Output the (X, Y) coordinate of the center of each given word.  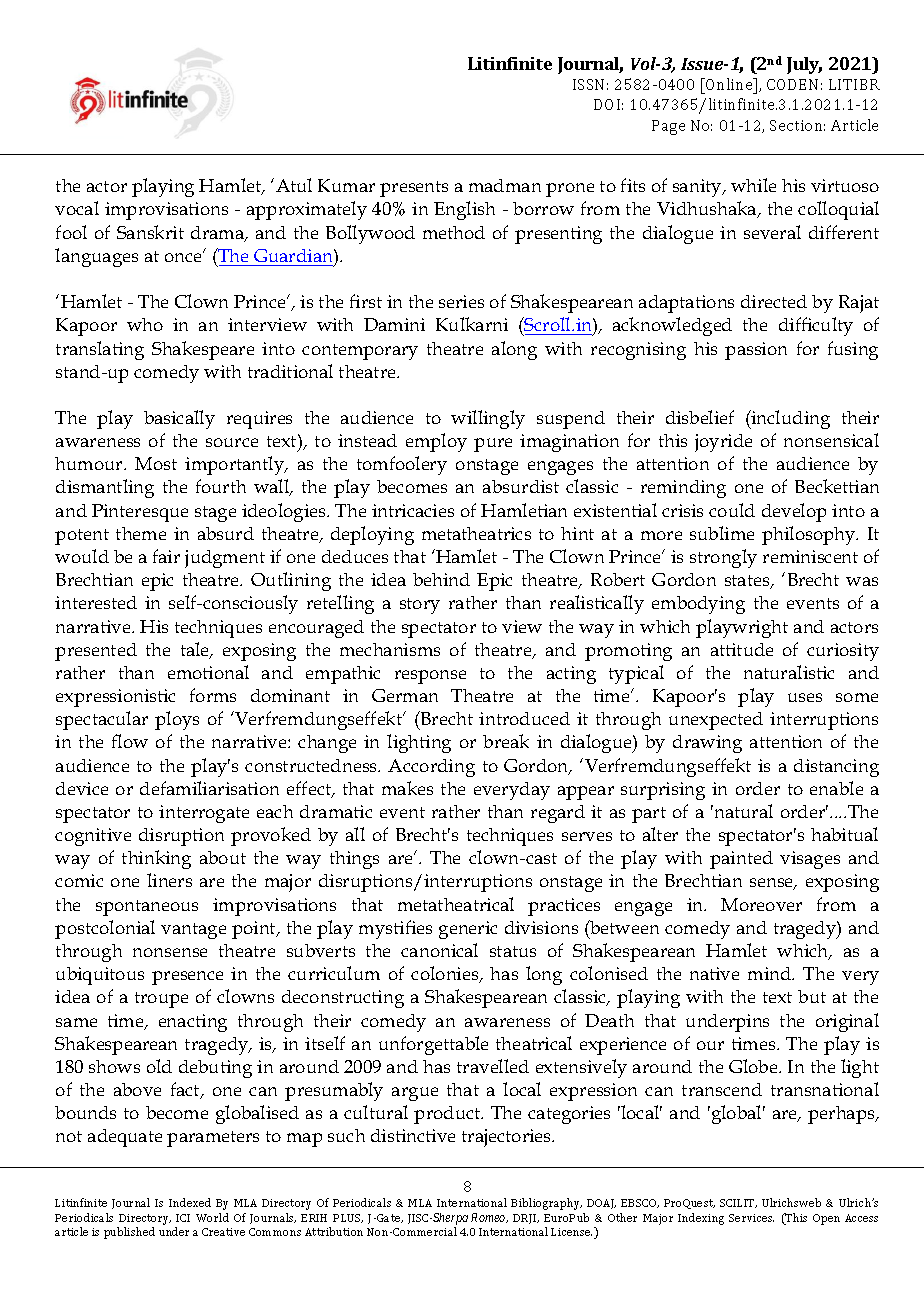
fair (166, 556)
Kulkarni (472, 324)
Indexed (190, 1202)
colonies (446, 974)
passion (756, 351)
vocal (77, 208)
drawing (707, 744)
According (431, 768)
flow (130, 741)
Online (729, 86)
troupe (161, 1000)
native (714, 973)
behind (441, 579)
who (145, 324)
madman (505, 185)
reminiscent (810, 556)
